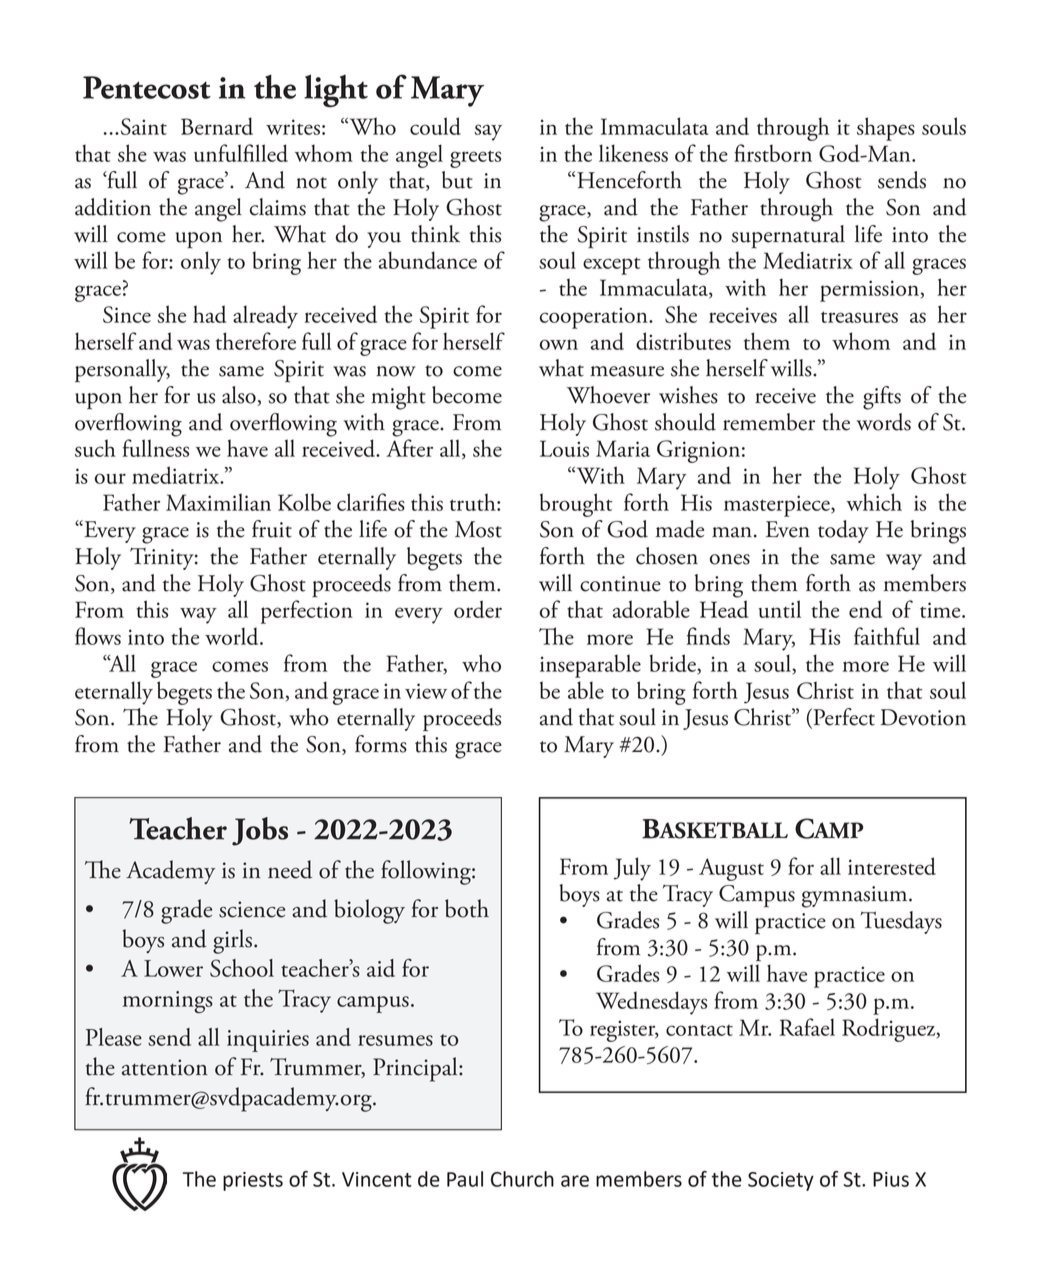  What do you see at coordinates (217, 126) in the screenshot?
I see `Bernard` at bounding box center [217, 126].
